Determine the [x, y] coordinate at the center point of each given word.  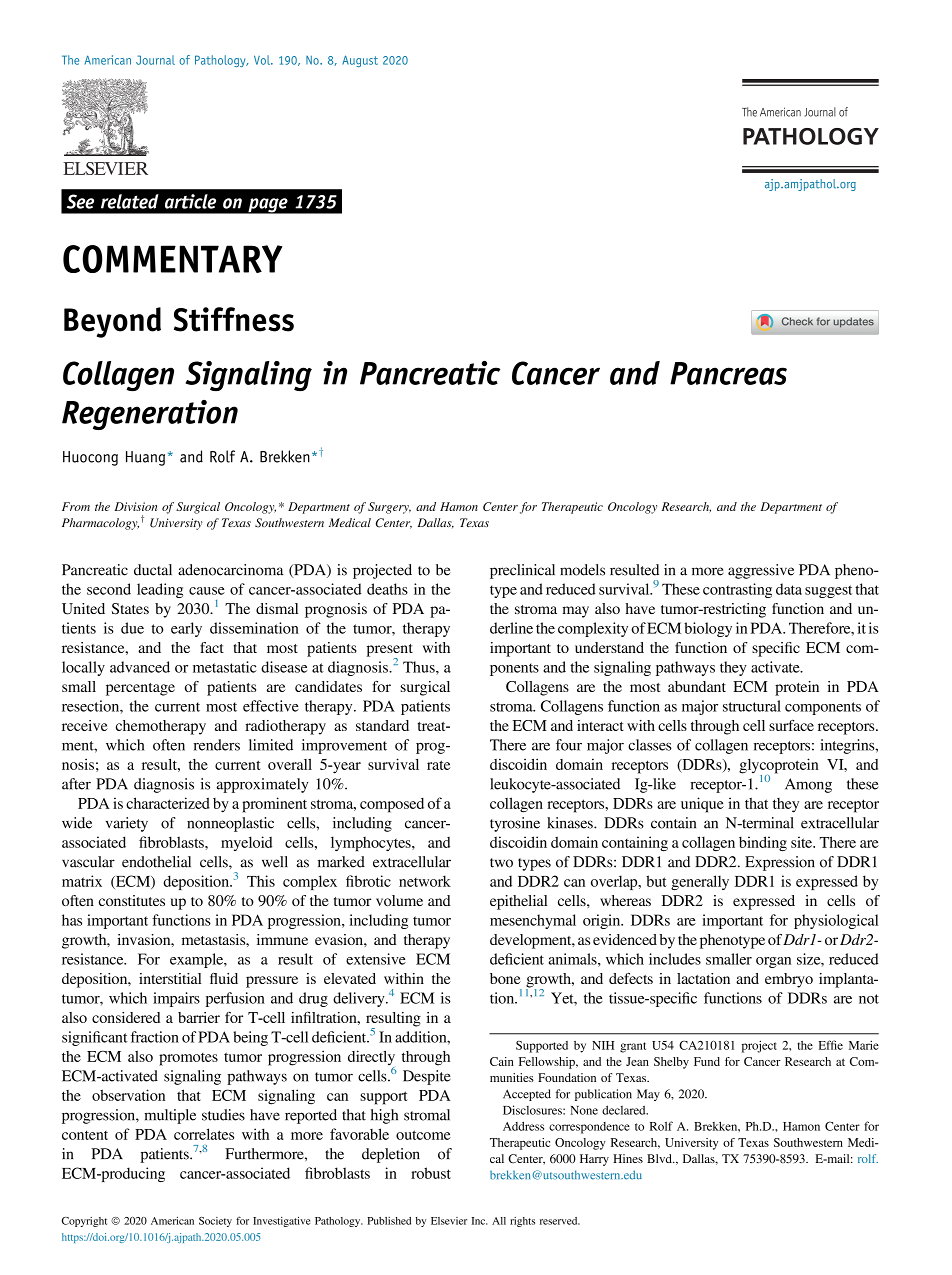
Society [215, 1222]
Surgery [389, 508]
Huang [145, 458]
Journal [155, 60]
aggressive [761, 571]
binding [763, 843]
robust [431, 1173]
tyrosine [515, 824]
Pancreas [728, 373]
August [360, 61]
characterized [167, 803]
